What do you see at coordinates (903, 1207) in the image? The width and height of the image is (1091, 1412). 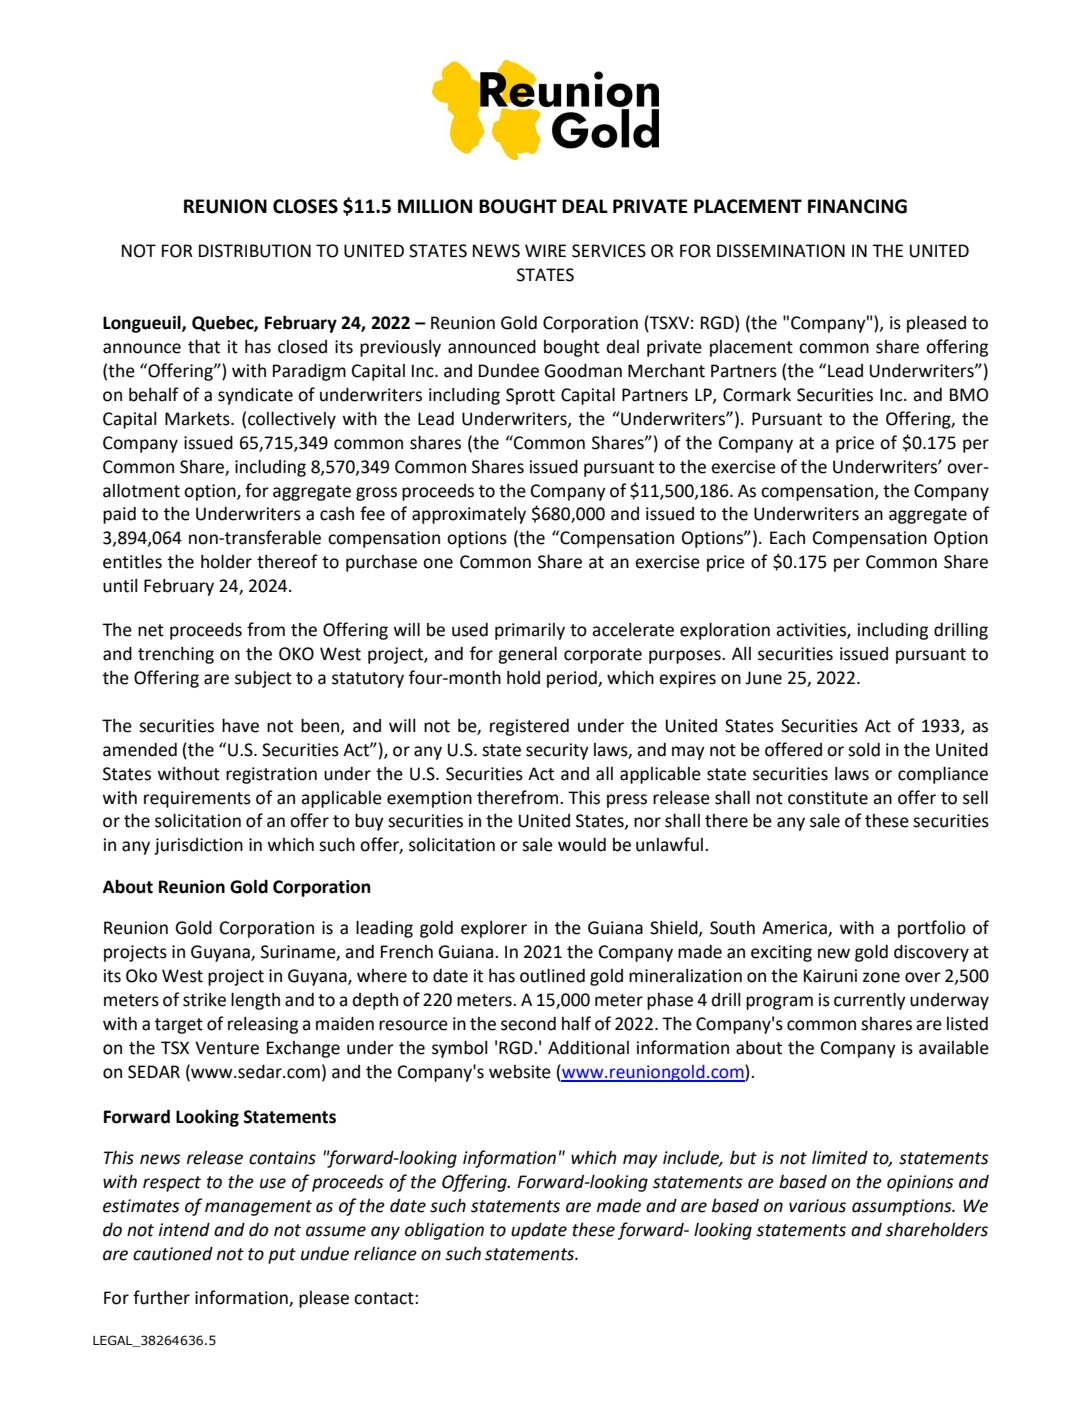 I see `assumptions` at bounding box center [903, 1207].
